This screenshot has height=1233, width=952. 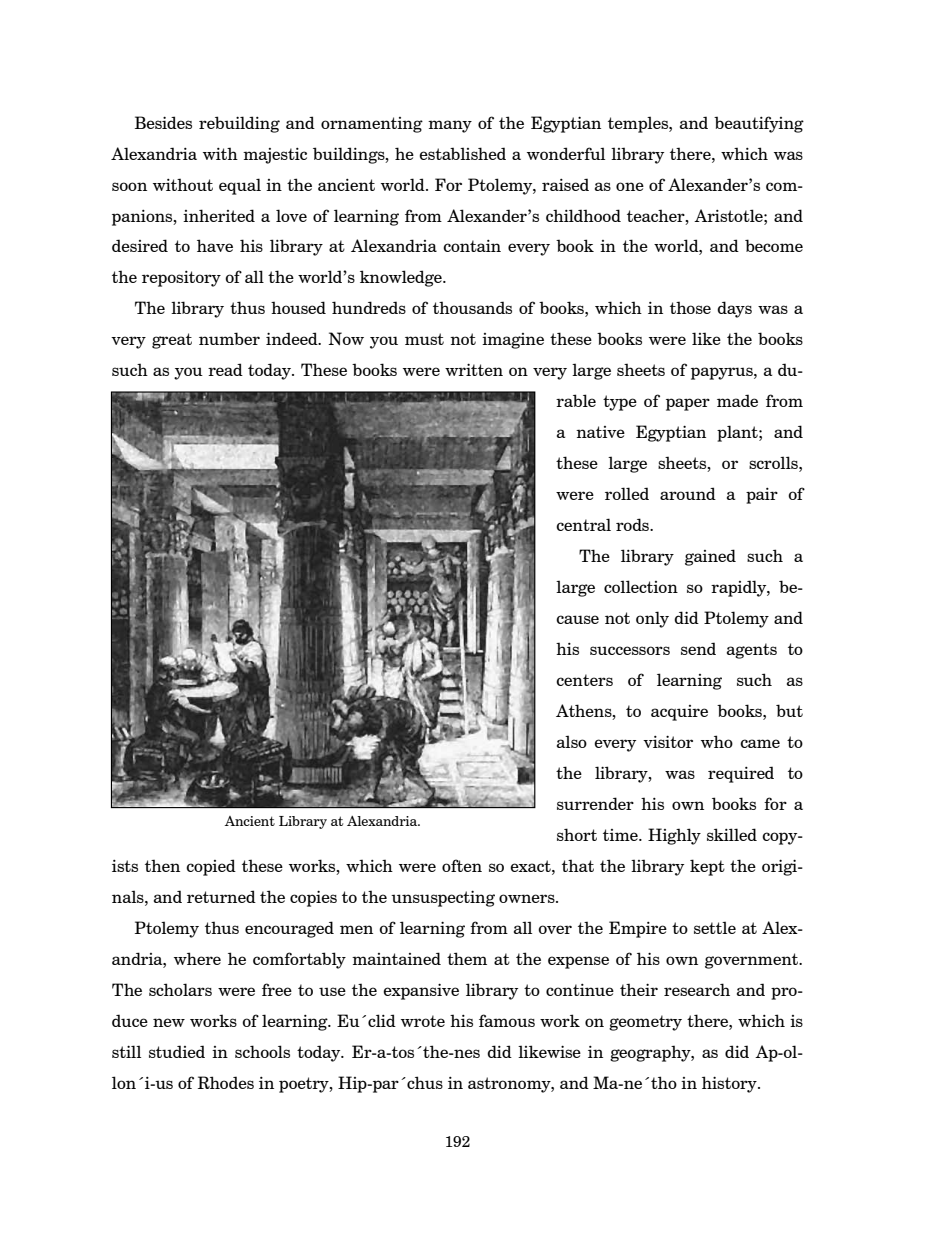 What do you see at coordinates (474, 369) in the screenshot?
I see `written` at bounding box center [474, 369].
